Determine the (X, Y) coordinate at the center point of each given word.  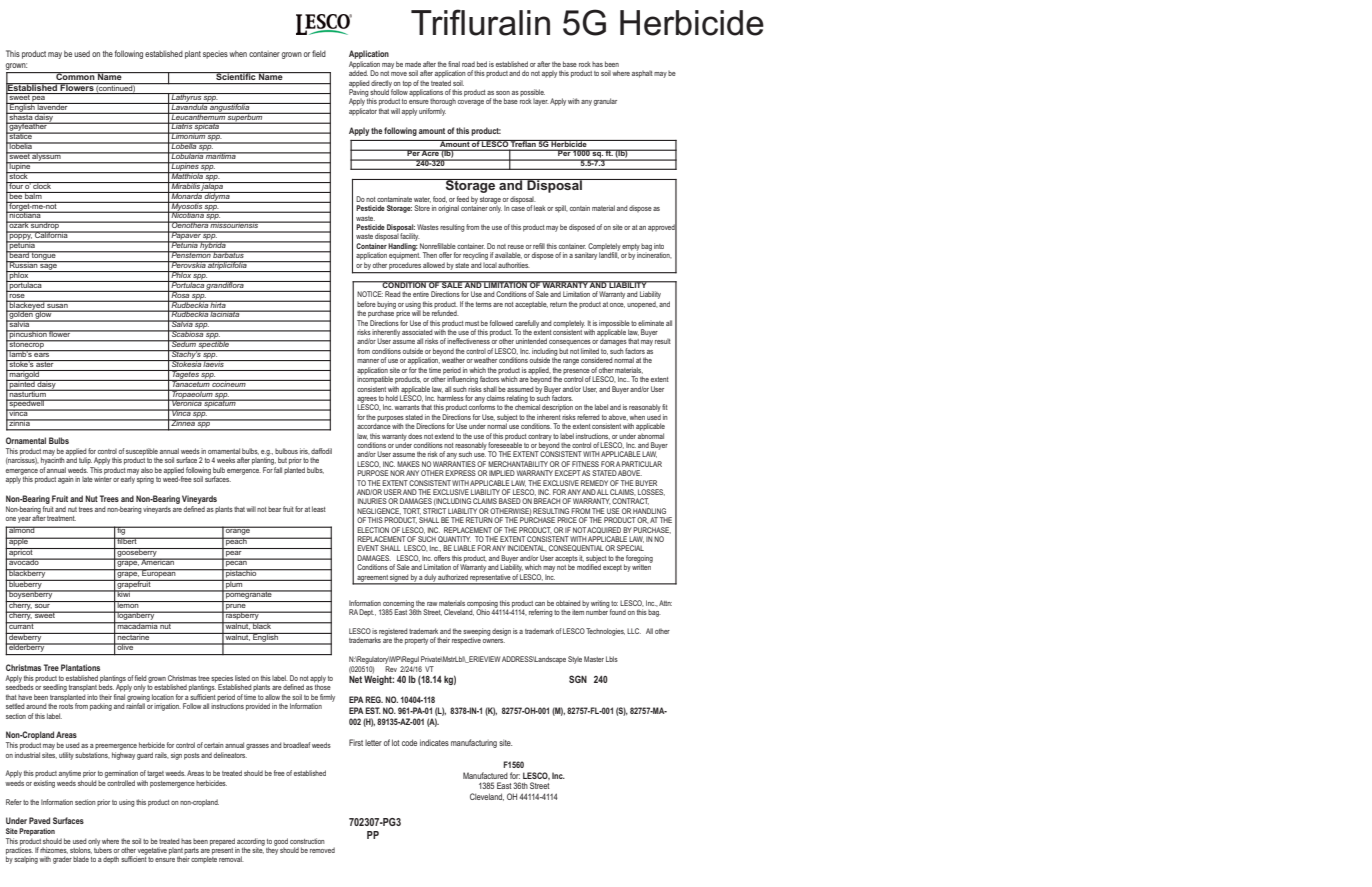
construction (307, 841)
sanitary (586, 256)
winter (103, 478)
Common (75, 76)
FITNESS (585, 464)
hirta (218, 304)
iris (305, 451)
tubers (103, 849)
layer (541, 102)
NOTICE (370, 294)
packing (101, 707)
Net (355, 678)
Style (575, 660)
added (358, 72)
